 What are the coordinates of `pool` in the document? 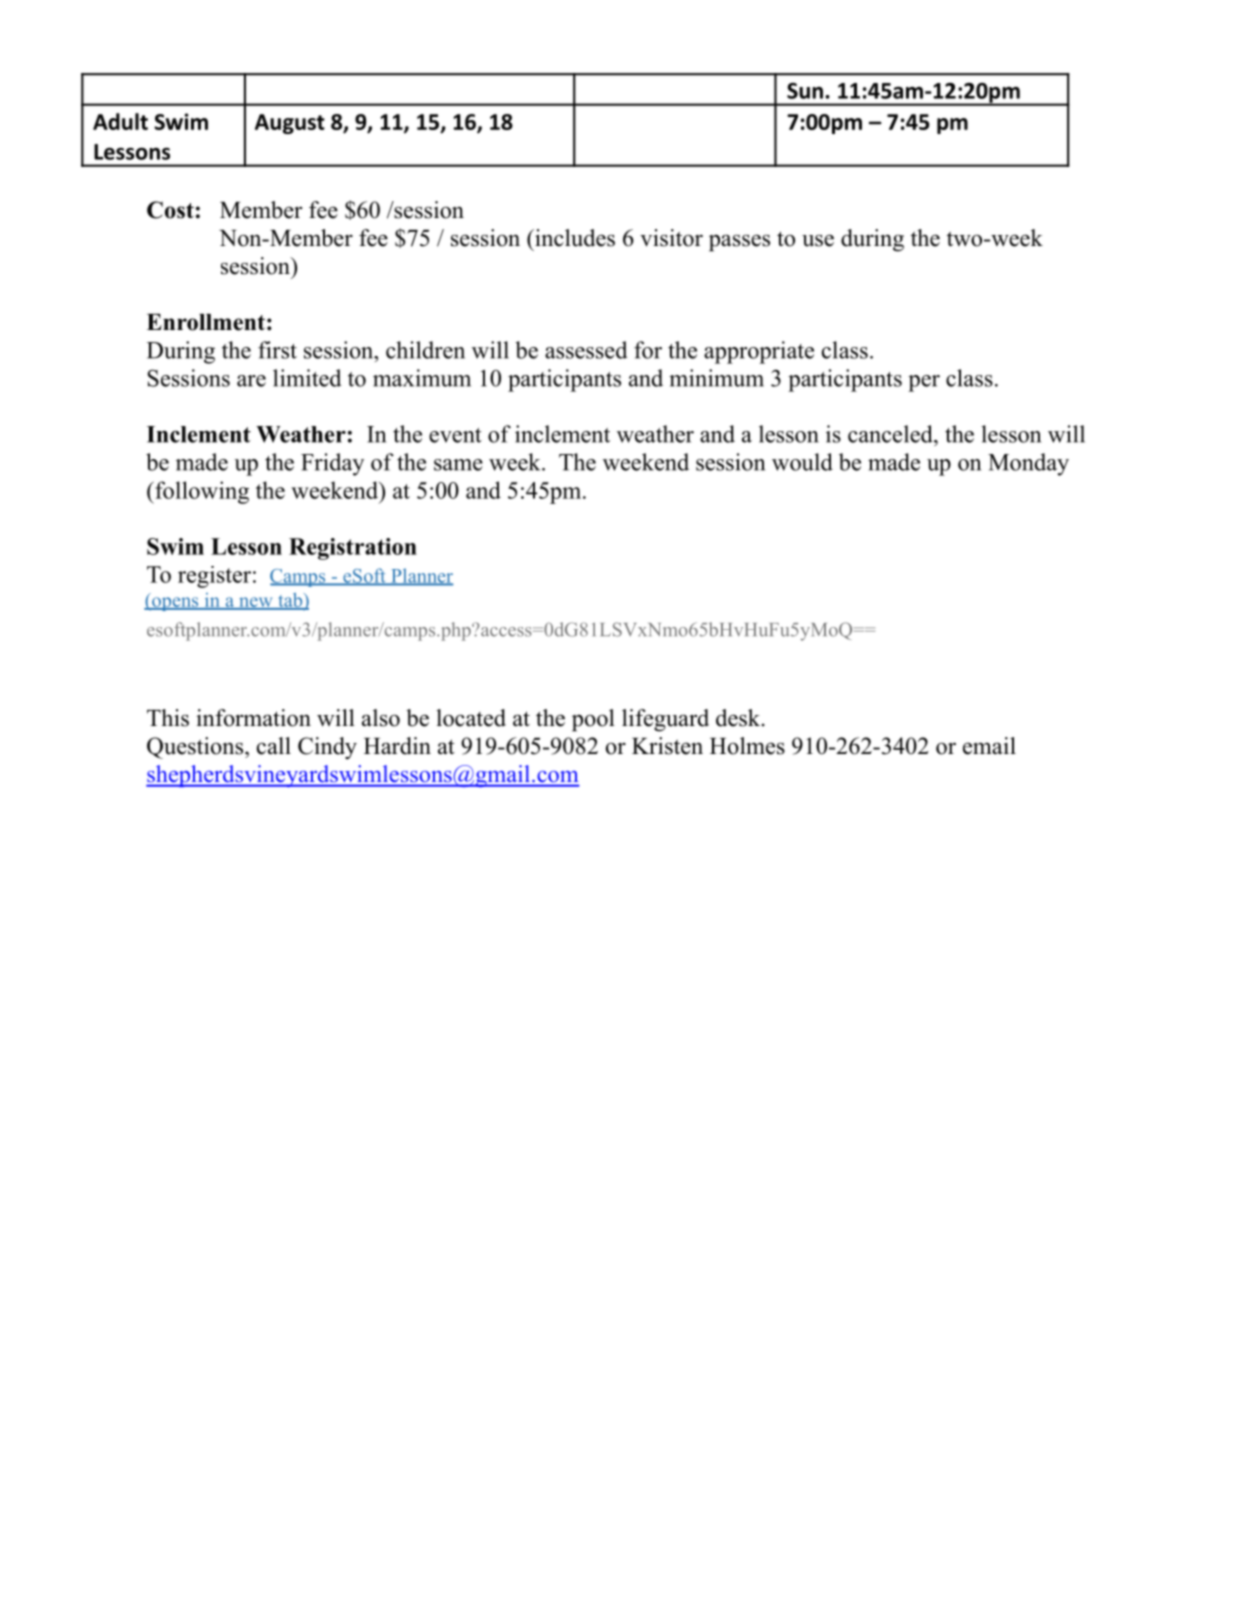 It's located at (593, 720).
